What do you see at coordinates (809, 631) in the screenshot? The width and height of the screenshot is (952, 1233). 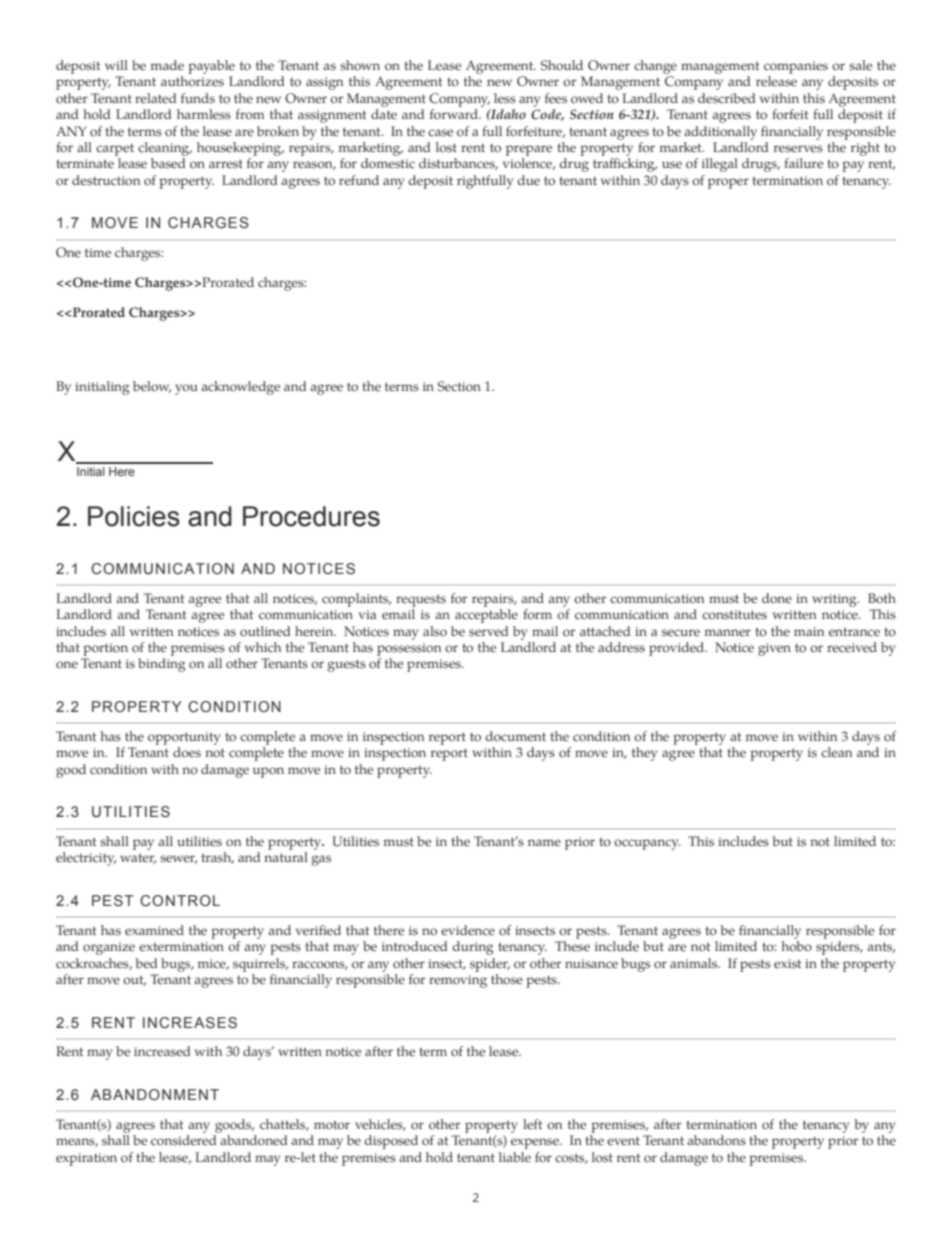 I see `main` at bounding box center [809, 631].
